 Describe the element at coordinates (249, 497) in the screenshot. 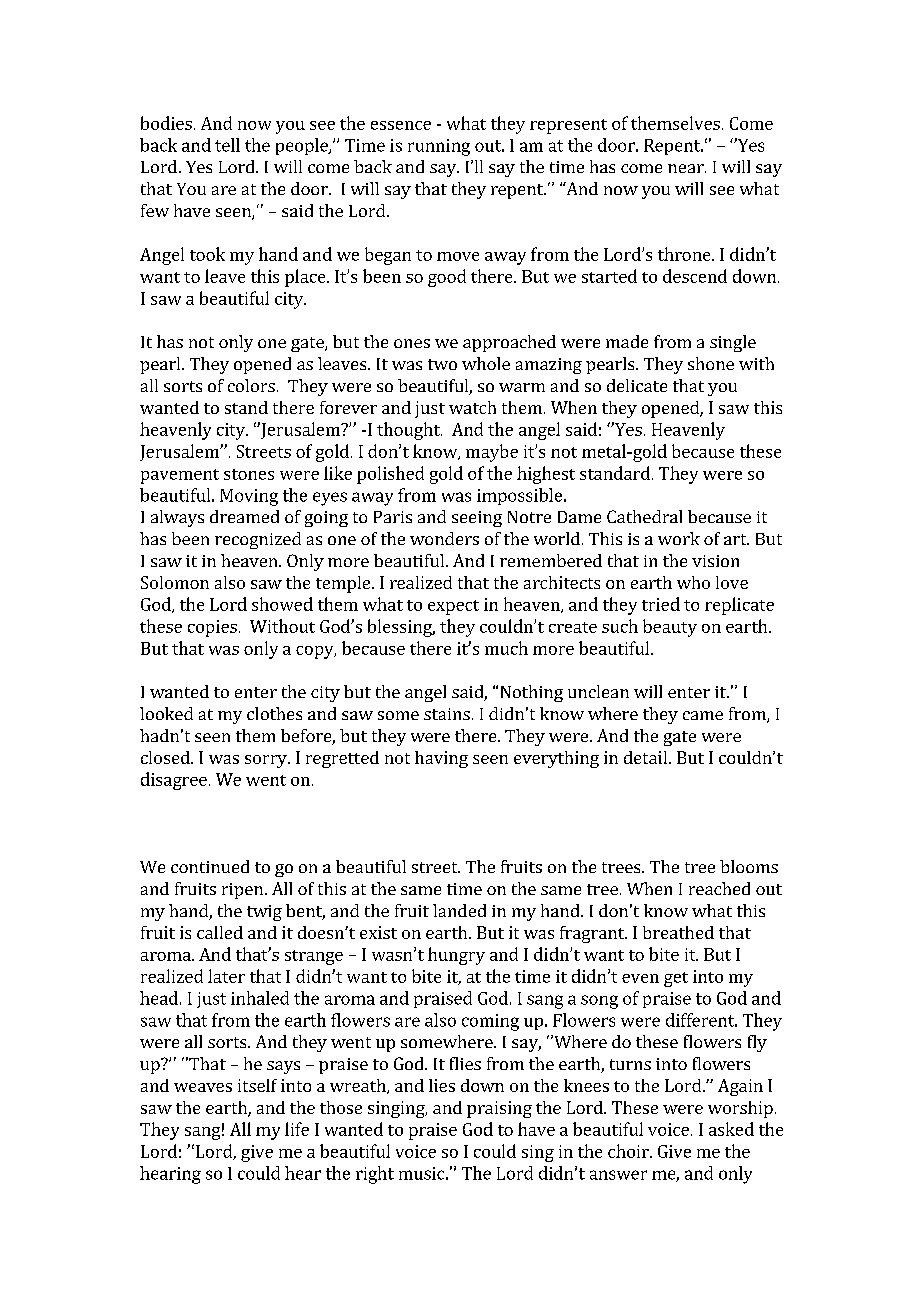

I see `Moving` at that location.
